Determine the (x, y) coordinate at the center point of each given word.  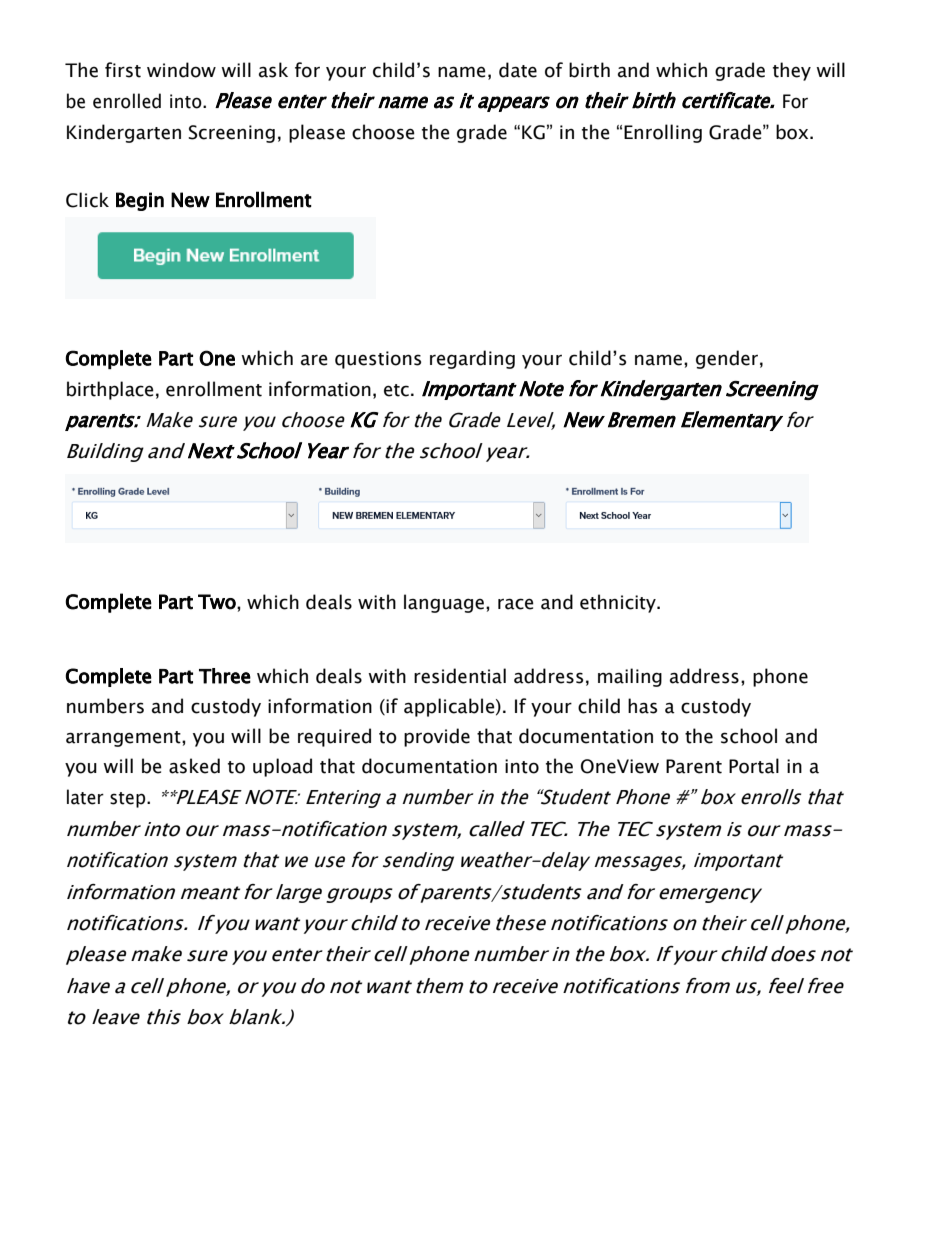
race (516, 604)
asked (194, 766)
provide (437, 737)
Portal (754, 766)
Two (218, 602)
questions (378, 360)
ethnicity (619, 603)
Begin (140, 201)
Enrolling (663, 133)
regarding (472, 359)
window (181, 70)
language (444, 603)
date (518, 70)
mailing (630, 677)
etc (396, 390)
